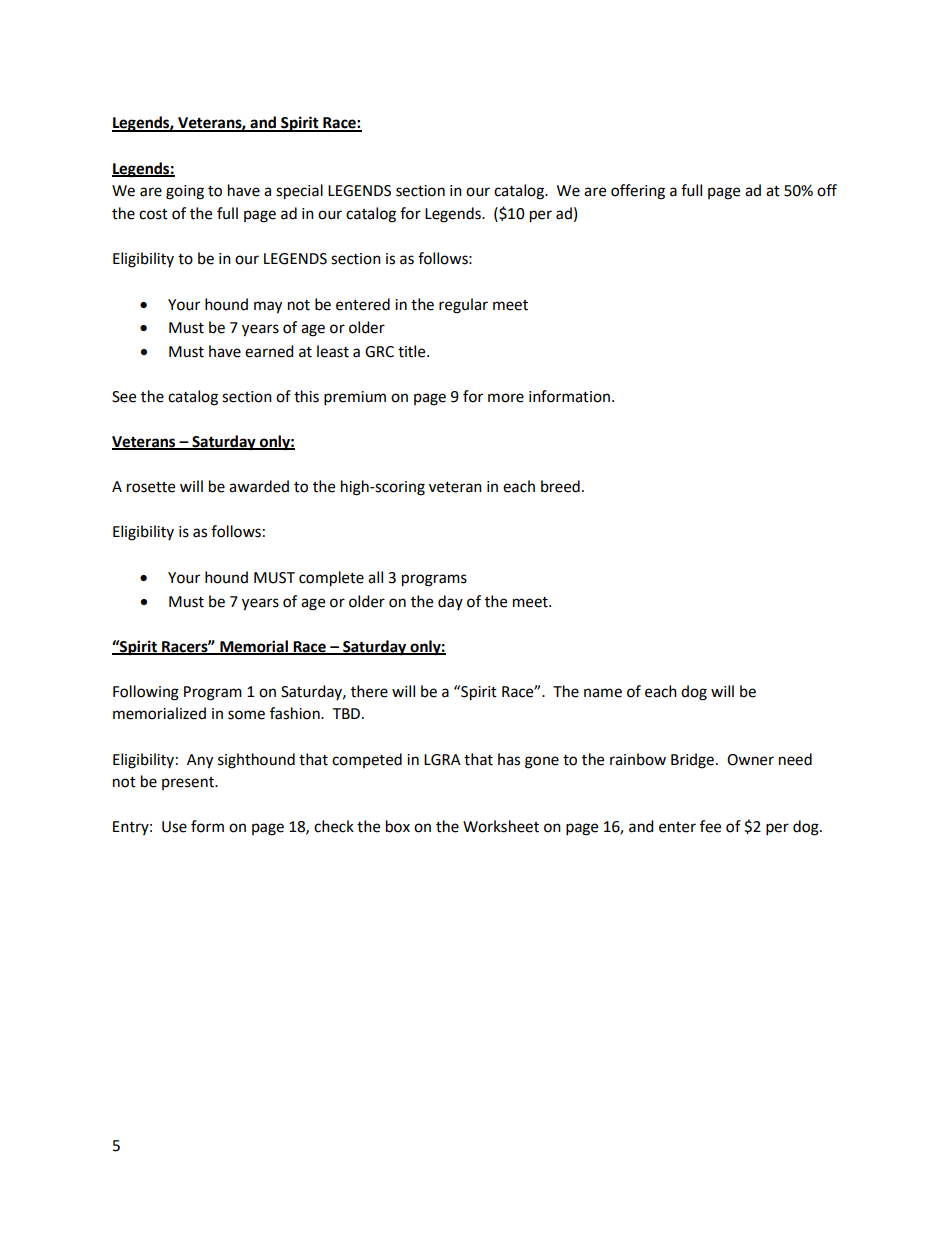 Image resolution: width=952 pixels, height=1233 pixels. Describe the element at coordinates (560, 486) in the screenshot. I see `breed` at that location.
